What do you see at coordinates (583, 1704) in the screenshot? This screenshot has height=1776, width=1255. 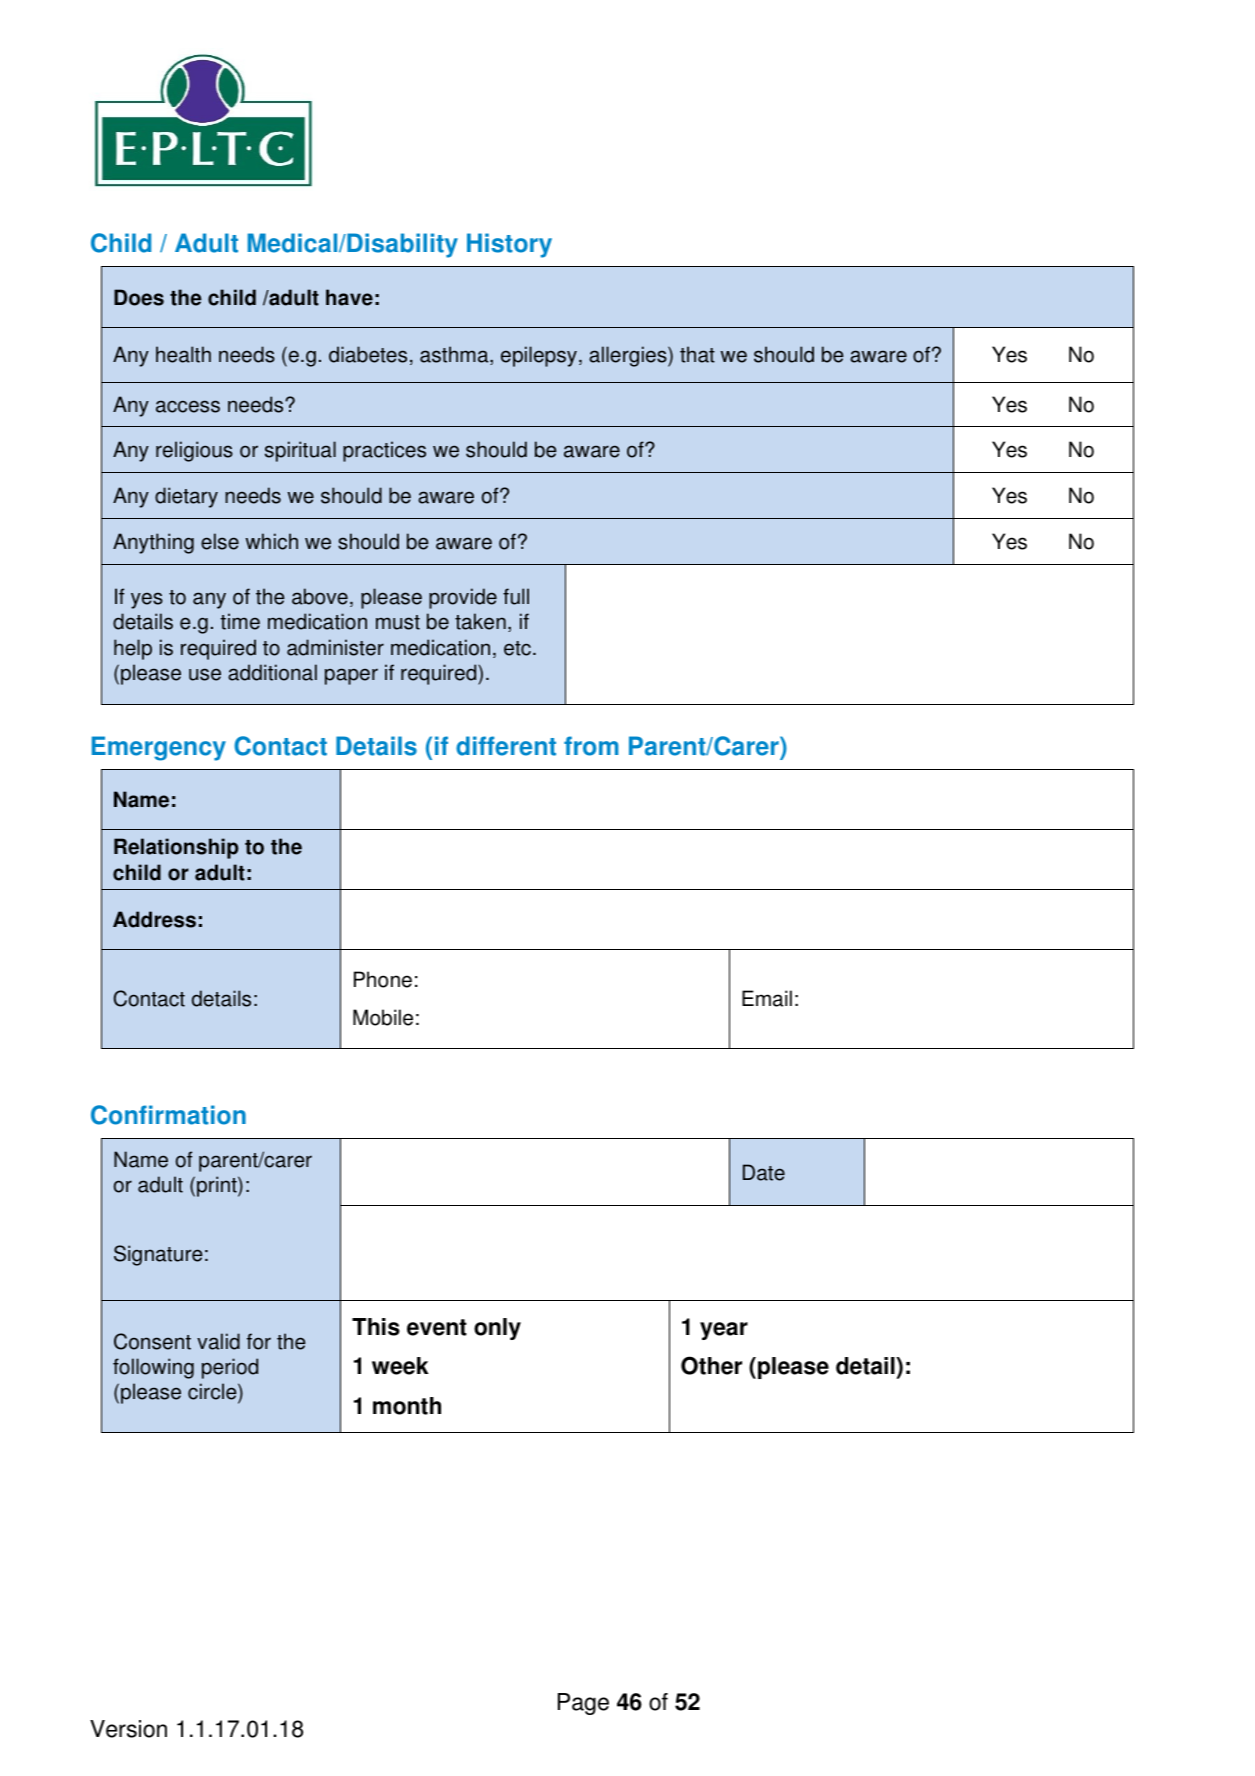 I see `Page` at bounding box center [583, 1704].
